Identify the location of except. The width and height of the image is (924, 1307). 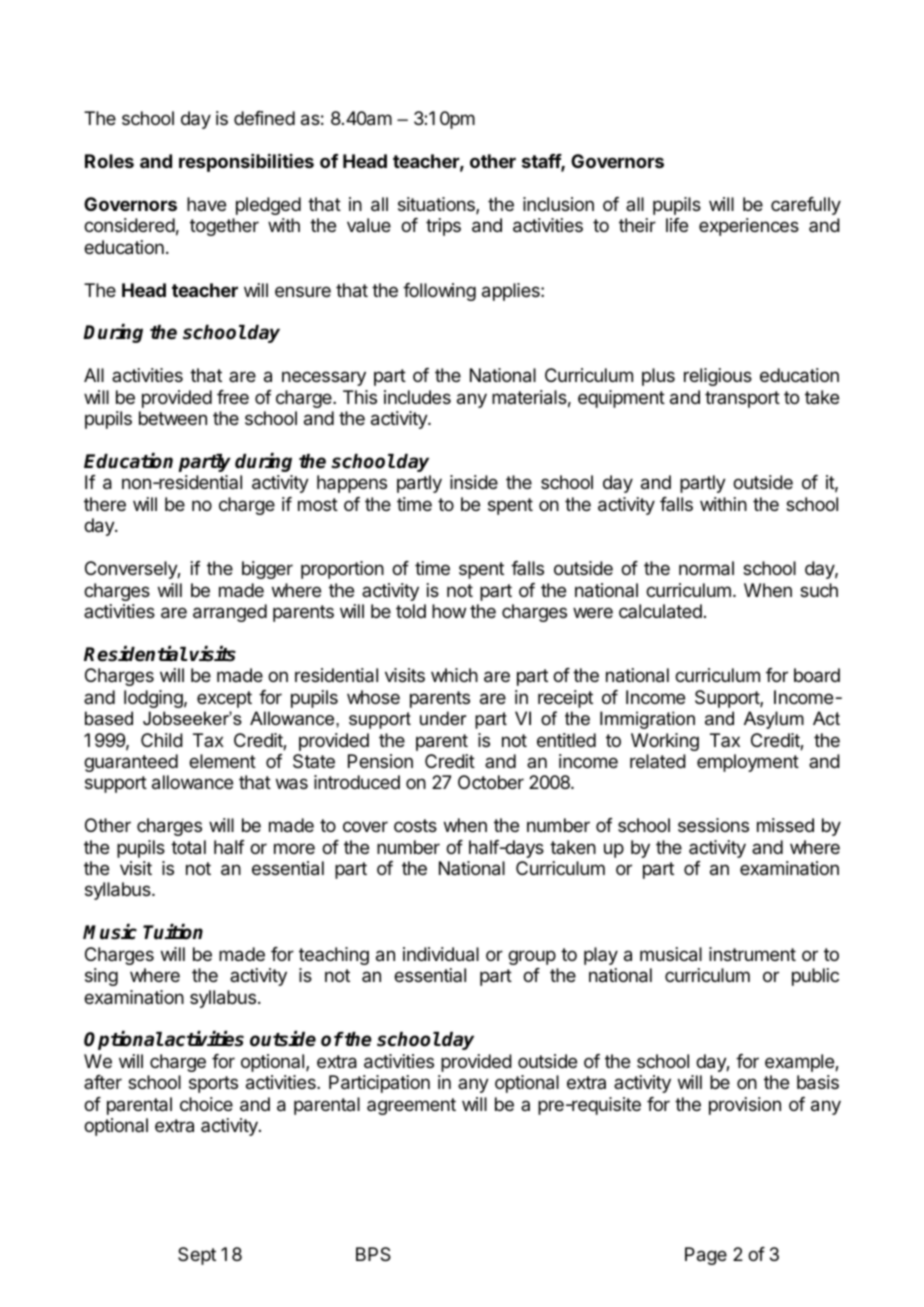
(224, 699).
